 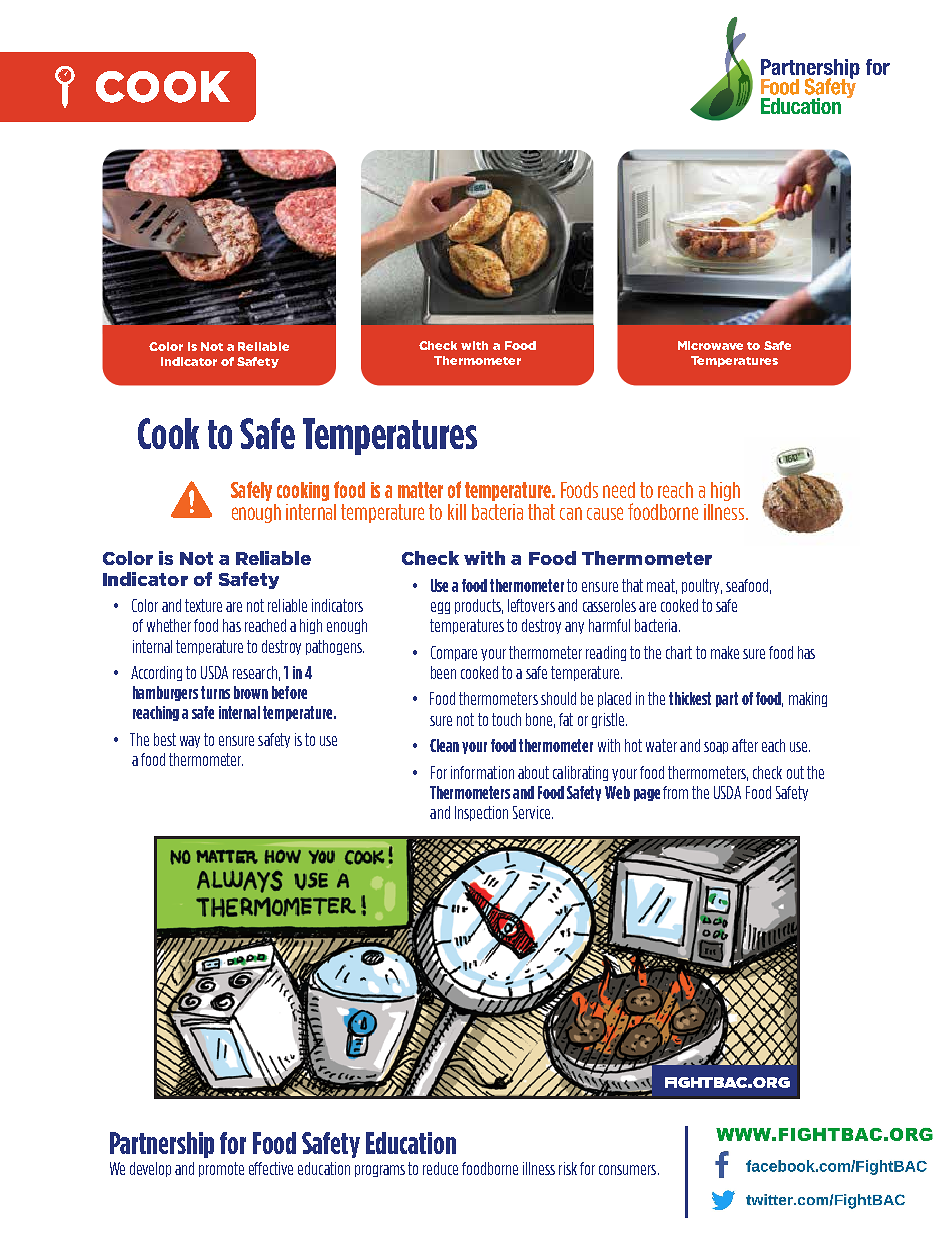 I want to click on consumers, so click(x=629, y=1170).
